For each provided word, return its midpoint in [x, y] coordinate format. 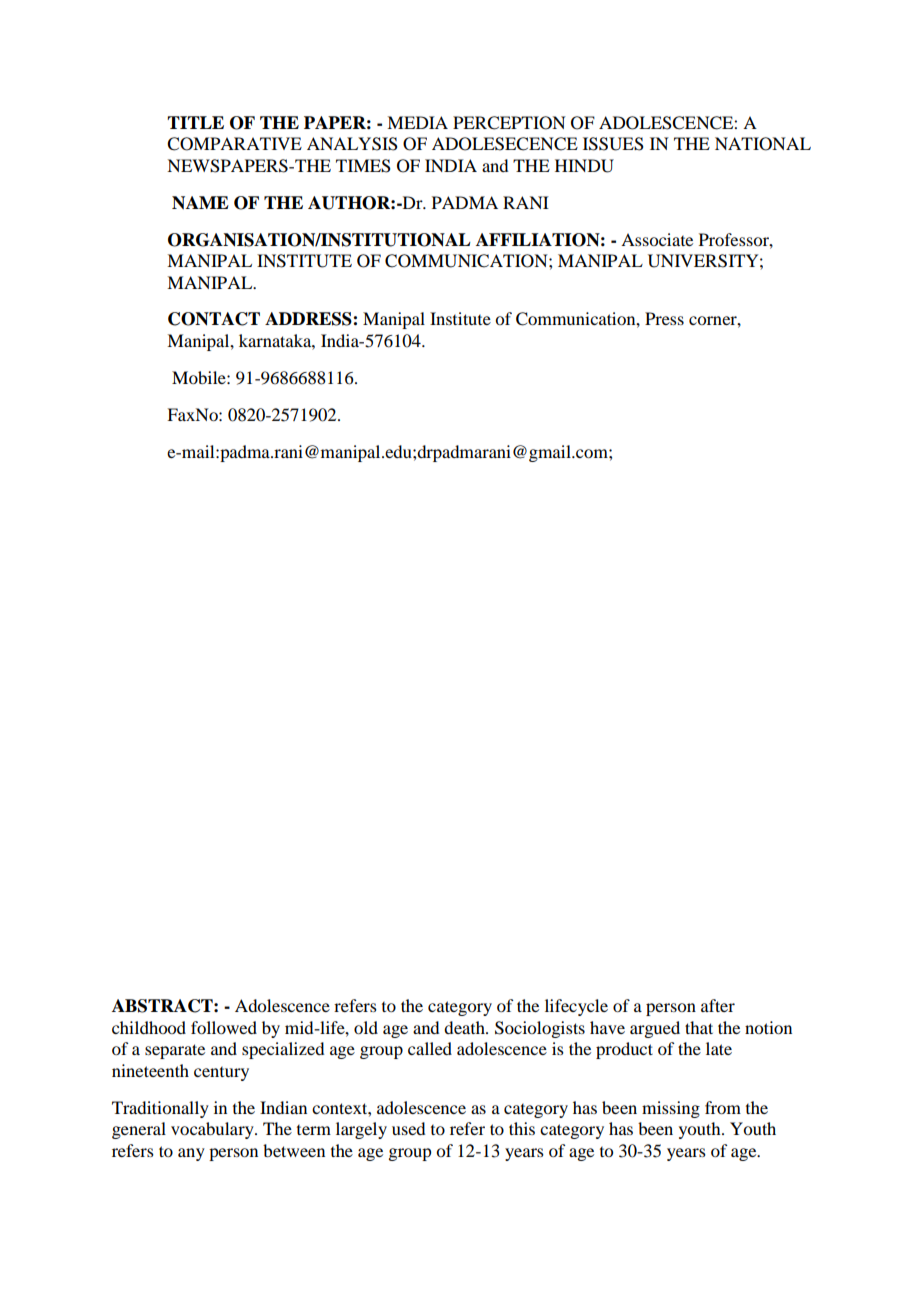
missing [671, 1109]
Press [664, 318]
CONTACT [214, 319]
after [718, 1005]
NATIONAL [763, 144]
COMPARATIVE [234, 144]
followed [224, 1027]
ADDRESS [309, 319]
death [465, 1027]
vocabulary [213, 1130]
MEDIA [417, 122]
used [408, 1128]
